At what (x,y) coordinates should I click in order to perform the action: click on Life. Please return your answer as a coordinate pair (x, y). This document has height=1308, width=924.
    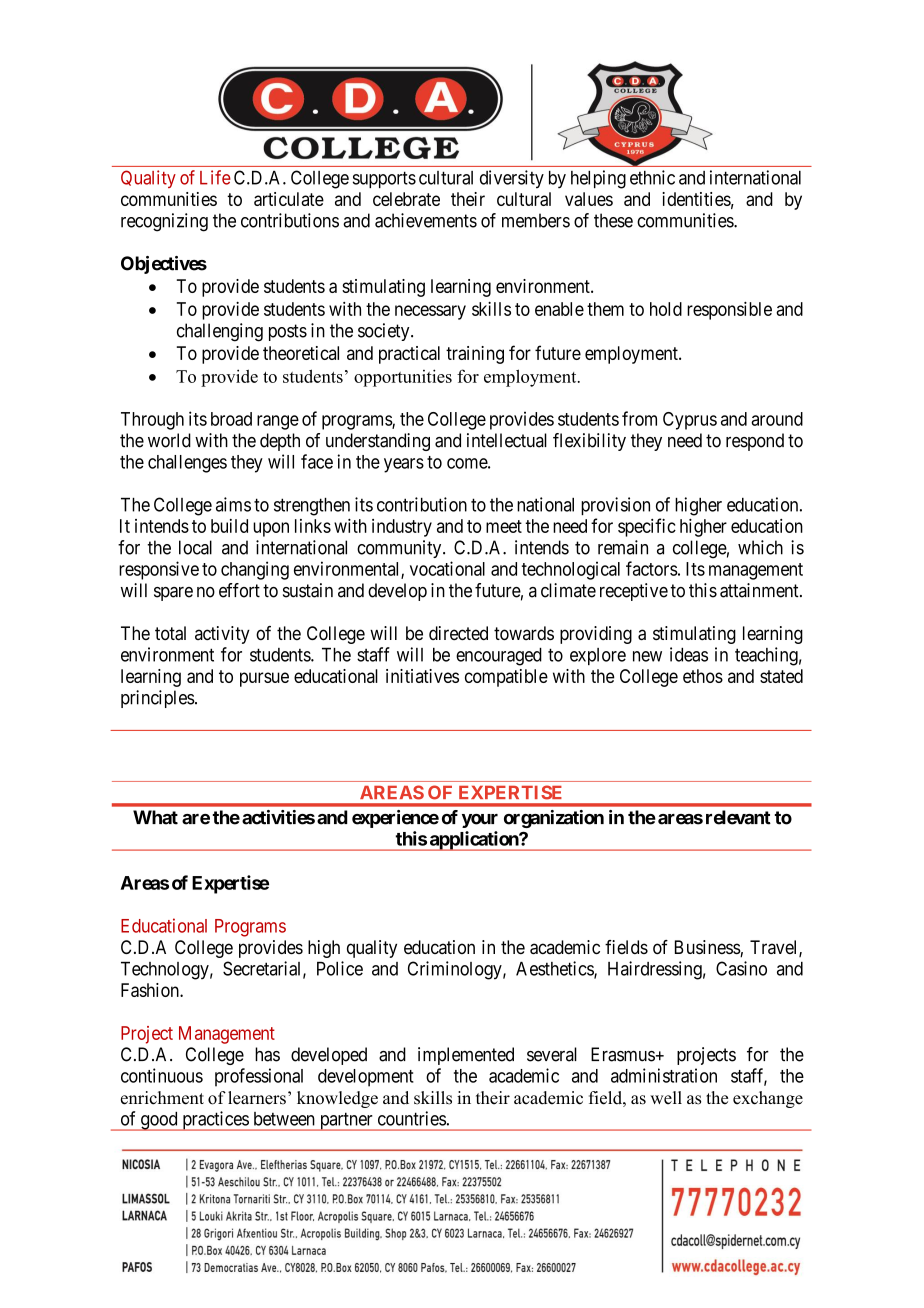
    Looking at the image, I should click on (215, 177).
